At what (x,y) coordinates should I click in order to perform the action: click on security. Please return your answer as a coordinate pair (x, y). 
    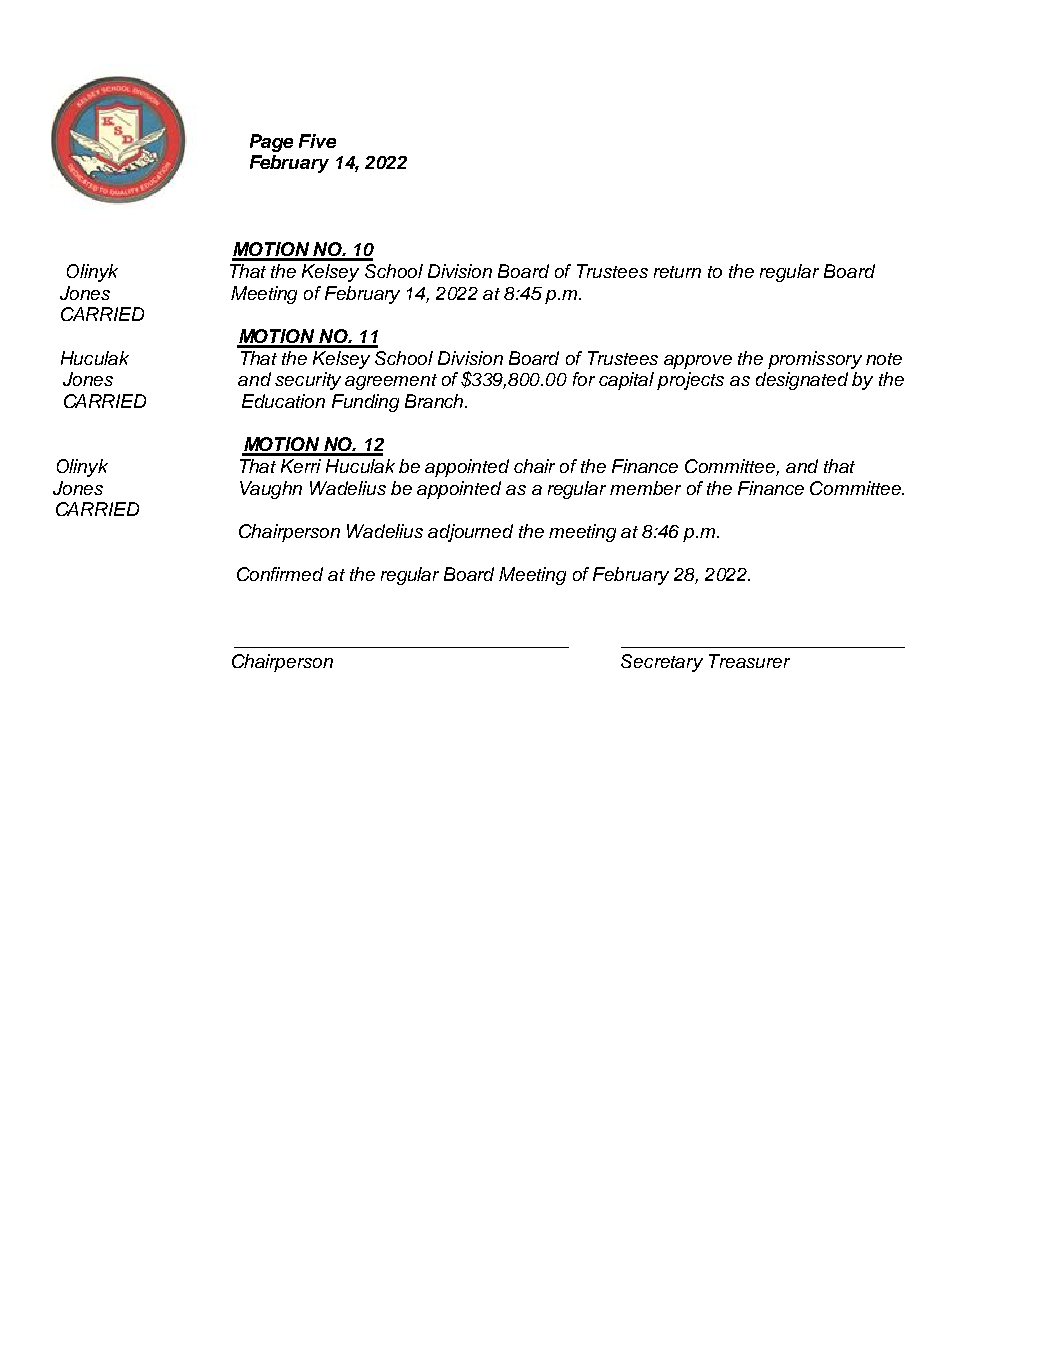
    Looking at the image, I should click on (308, 381).
